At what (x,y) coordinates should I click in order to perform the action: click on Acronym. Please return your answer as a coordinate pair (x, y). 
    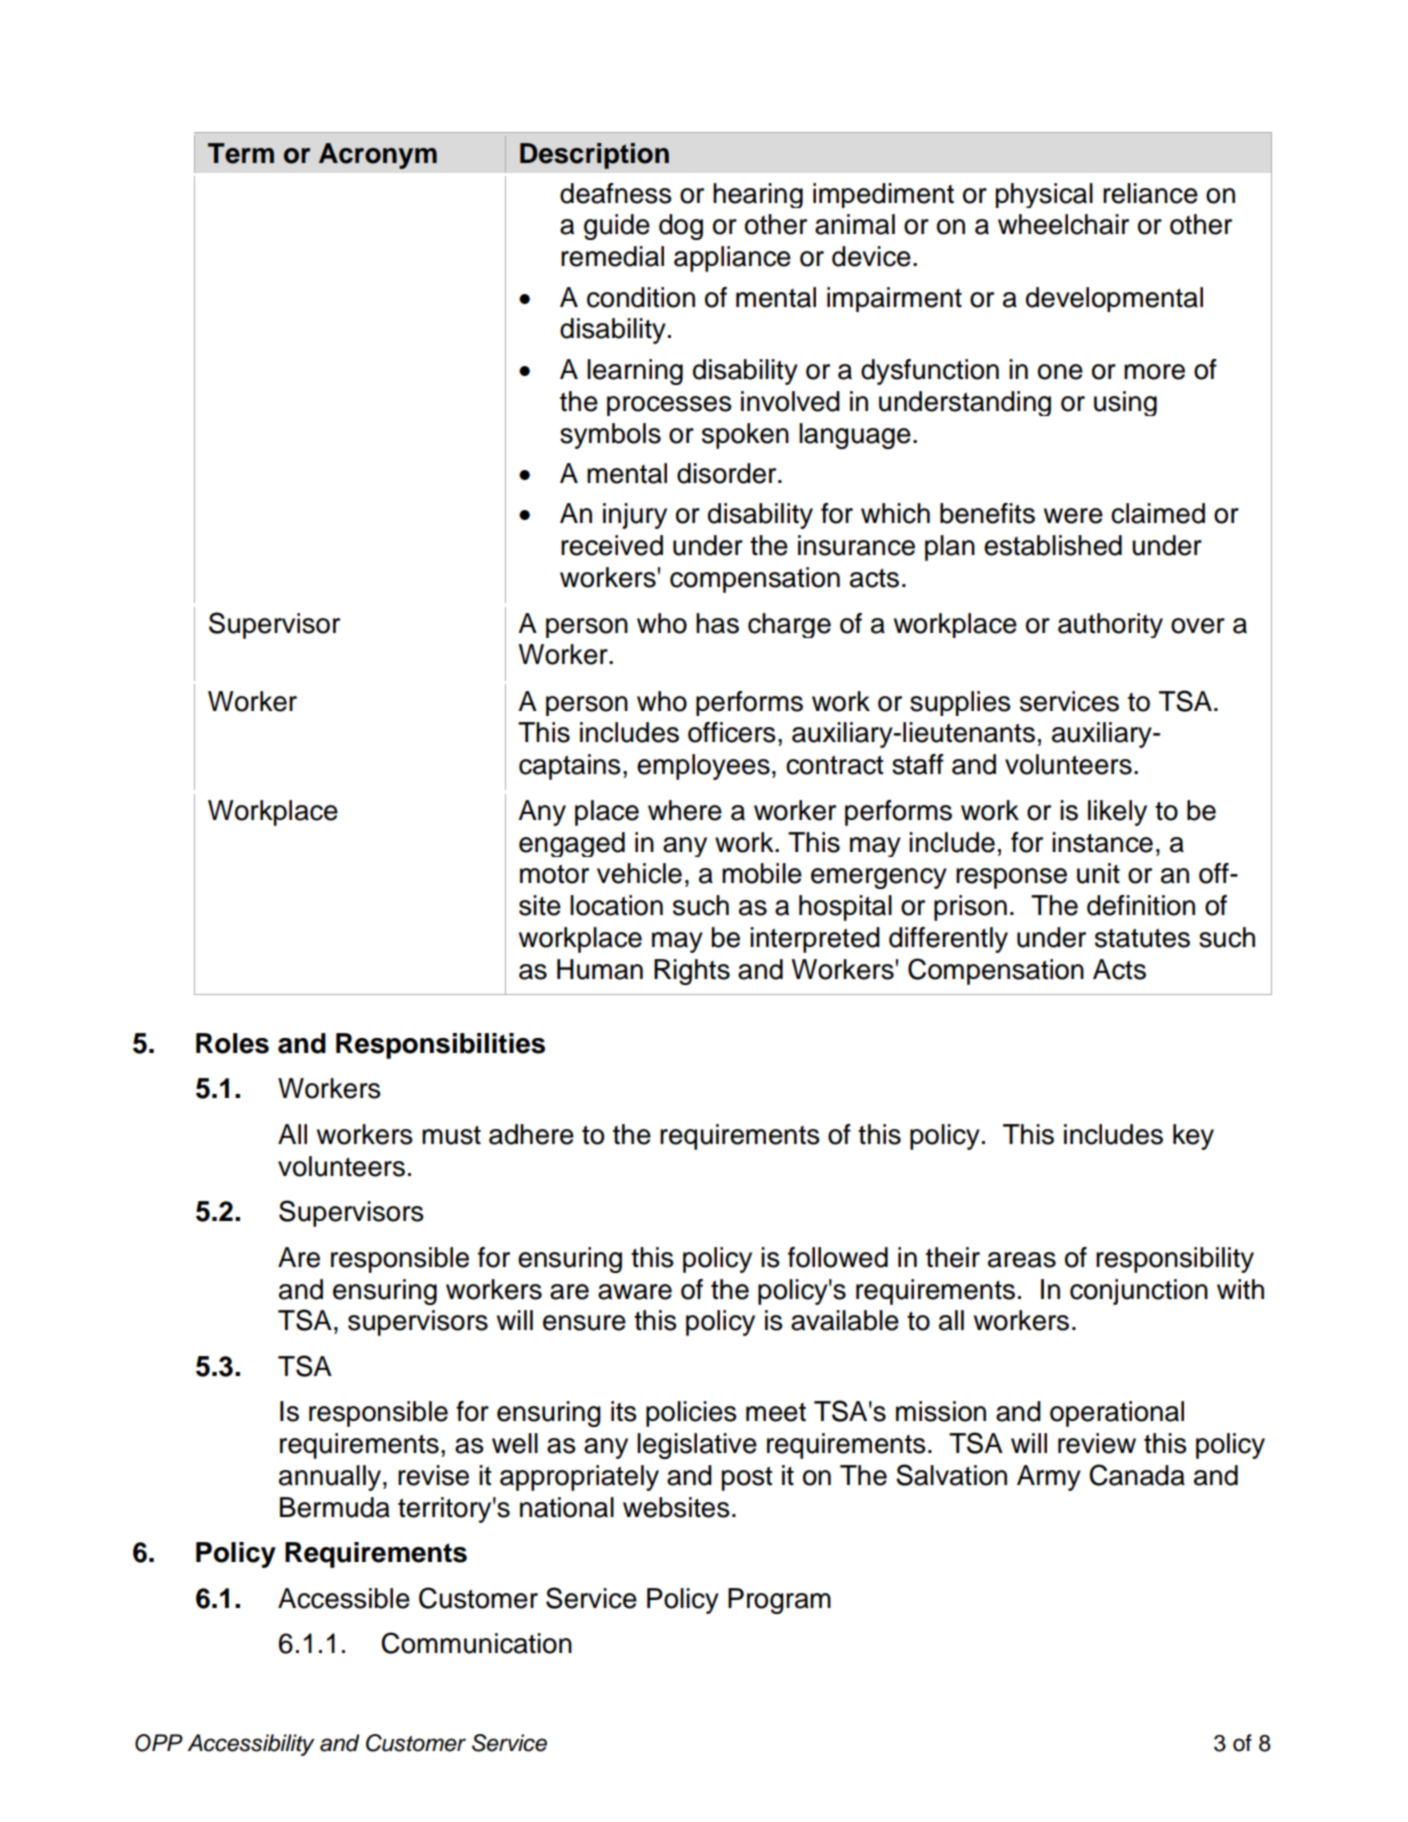
    Looking at the image, I should click on (378, 156).
